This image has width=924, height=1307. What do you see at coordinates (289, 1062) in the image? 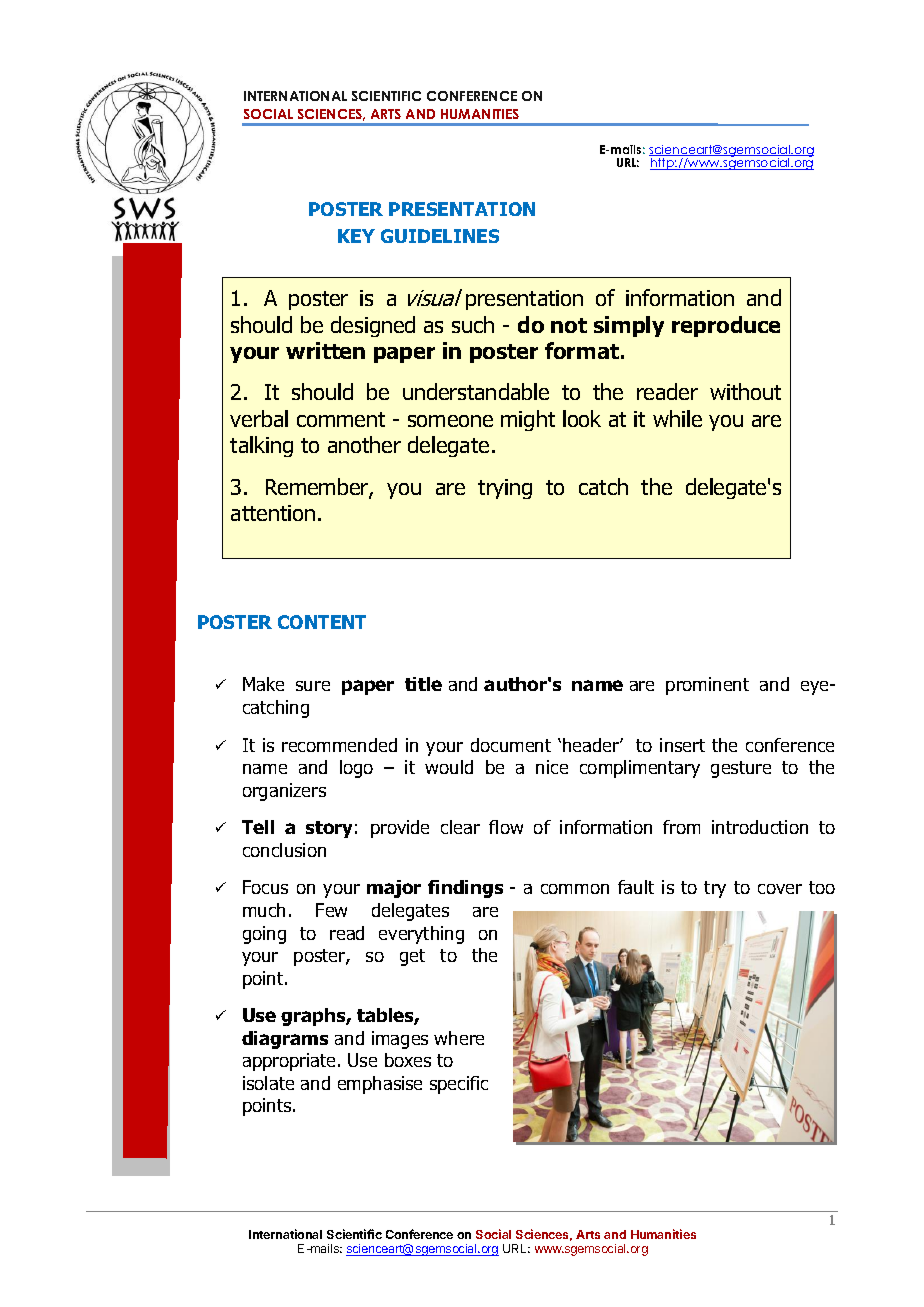
I see `appropriate` at bounding box center [289, 1062].
